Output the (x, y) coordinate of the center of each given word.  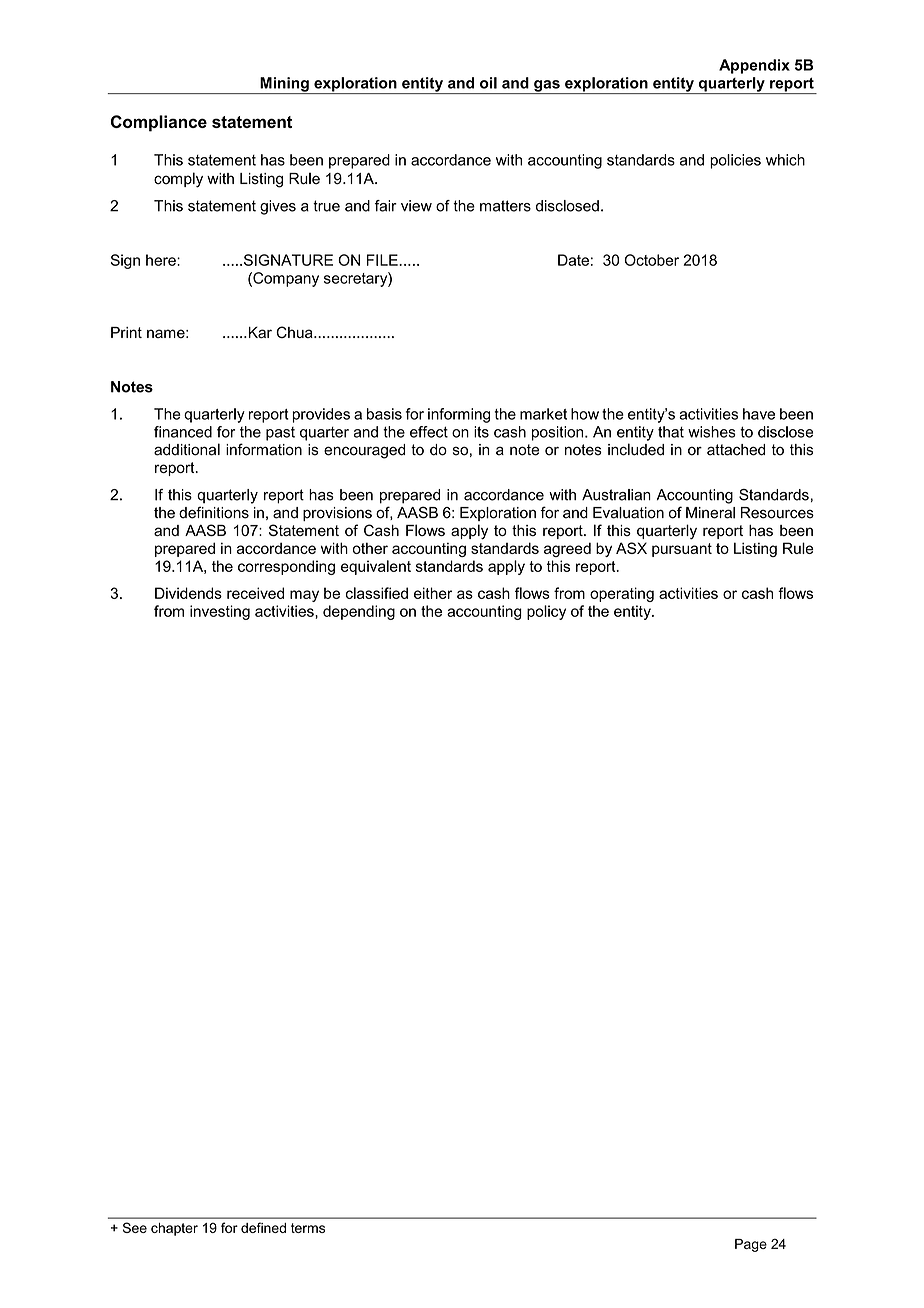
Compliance (159, 123)
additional (187, 449)
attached (736, 450)
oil (488, 83)
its (481, 432)
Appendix (754, 66)
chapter (174, 1229)
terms (308, 1228)
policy (546, 612)
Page (751, 1245)
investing (220, 612)
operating (622, 594)
